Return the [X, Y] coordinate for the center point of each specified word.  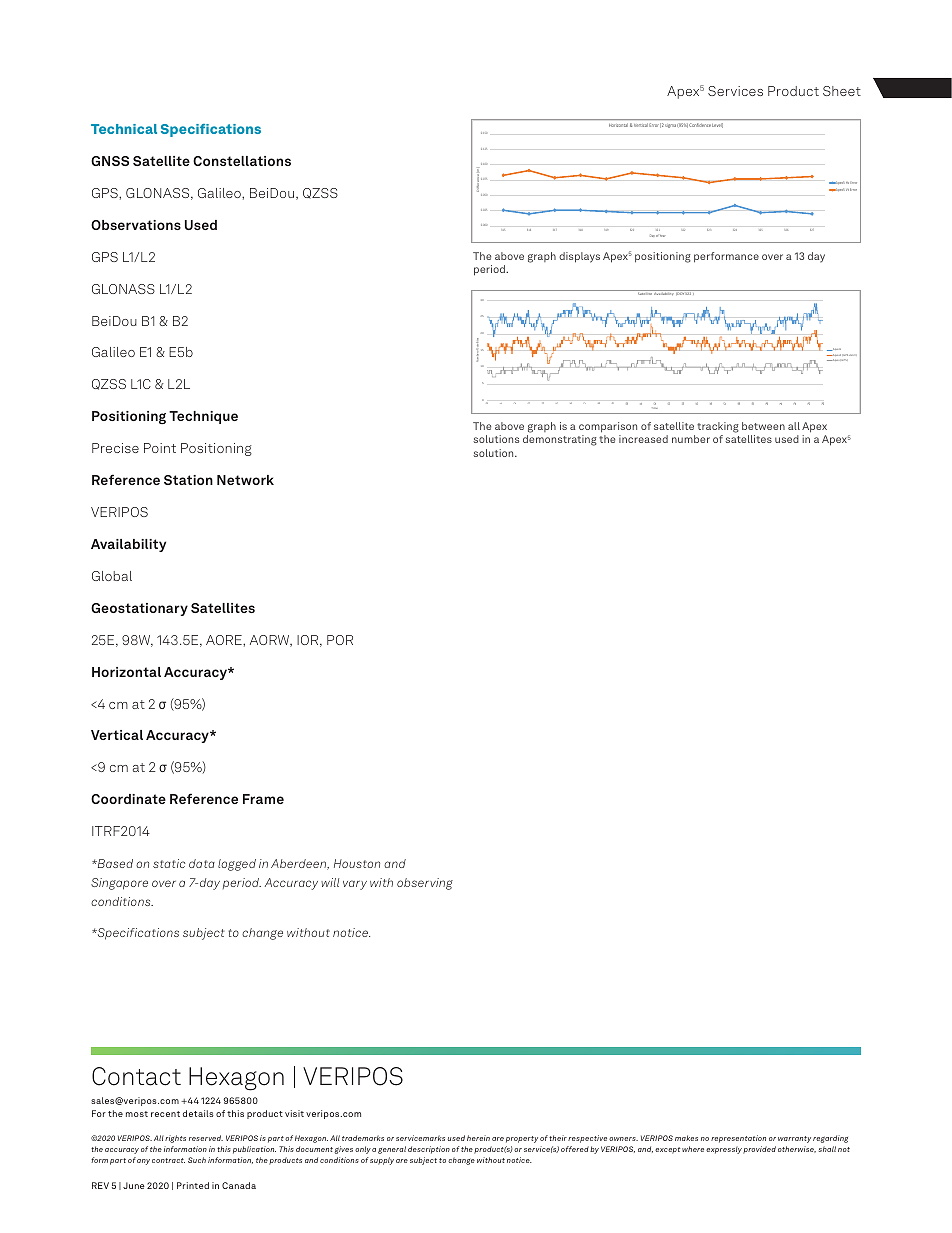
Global [112, 576]
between [763, 426]
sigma [670, 126]
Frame [263, 799]
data [202, 863]
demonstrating [560, 440]
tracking [718, 429]
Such [197, 1160]
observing [425, 884]
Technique [203, 417]
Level [717, 125]
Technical [124, 129]
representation [738, 1139]
